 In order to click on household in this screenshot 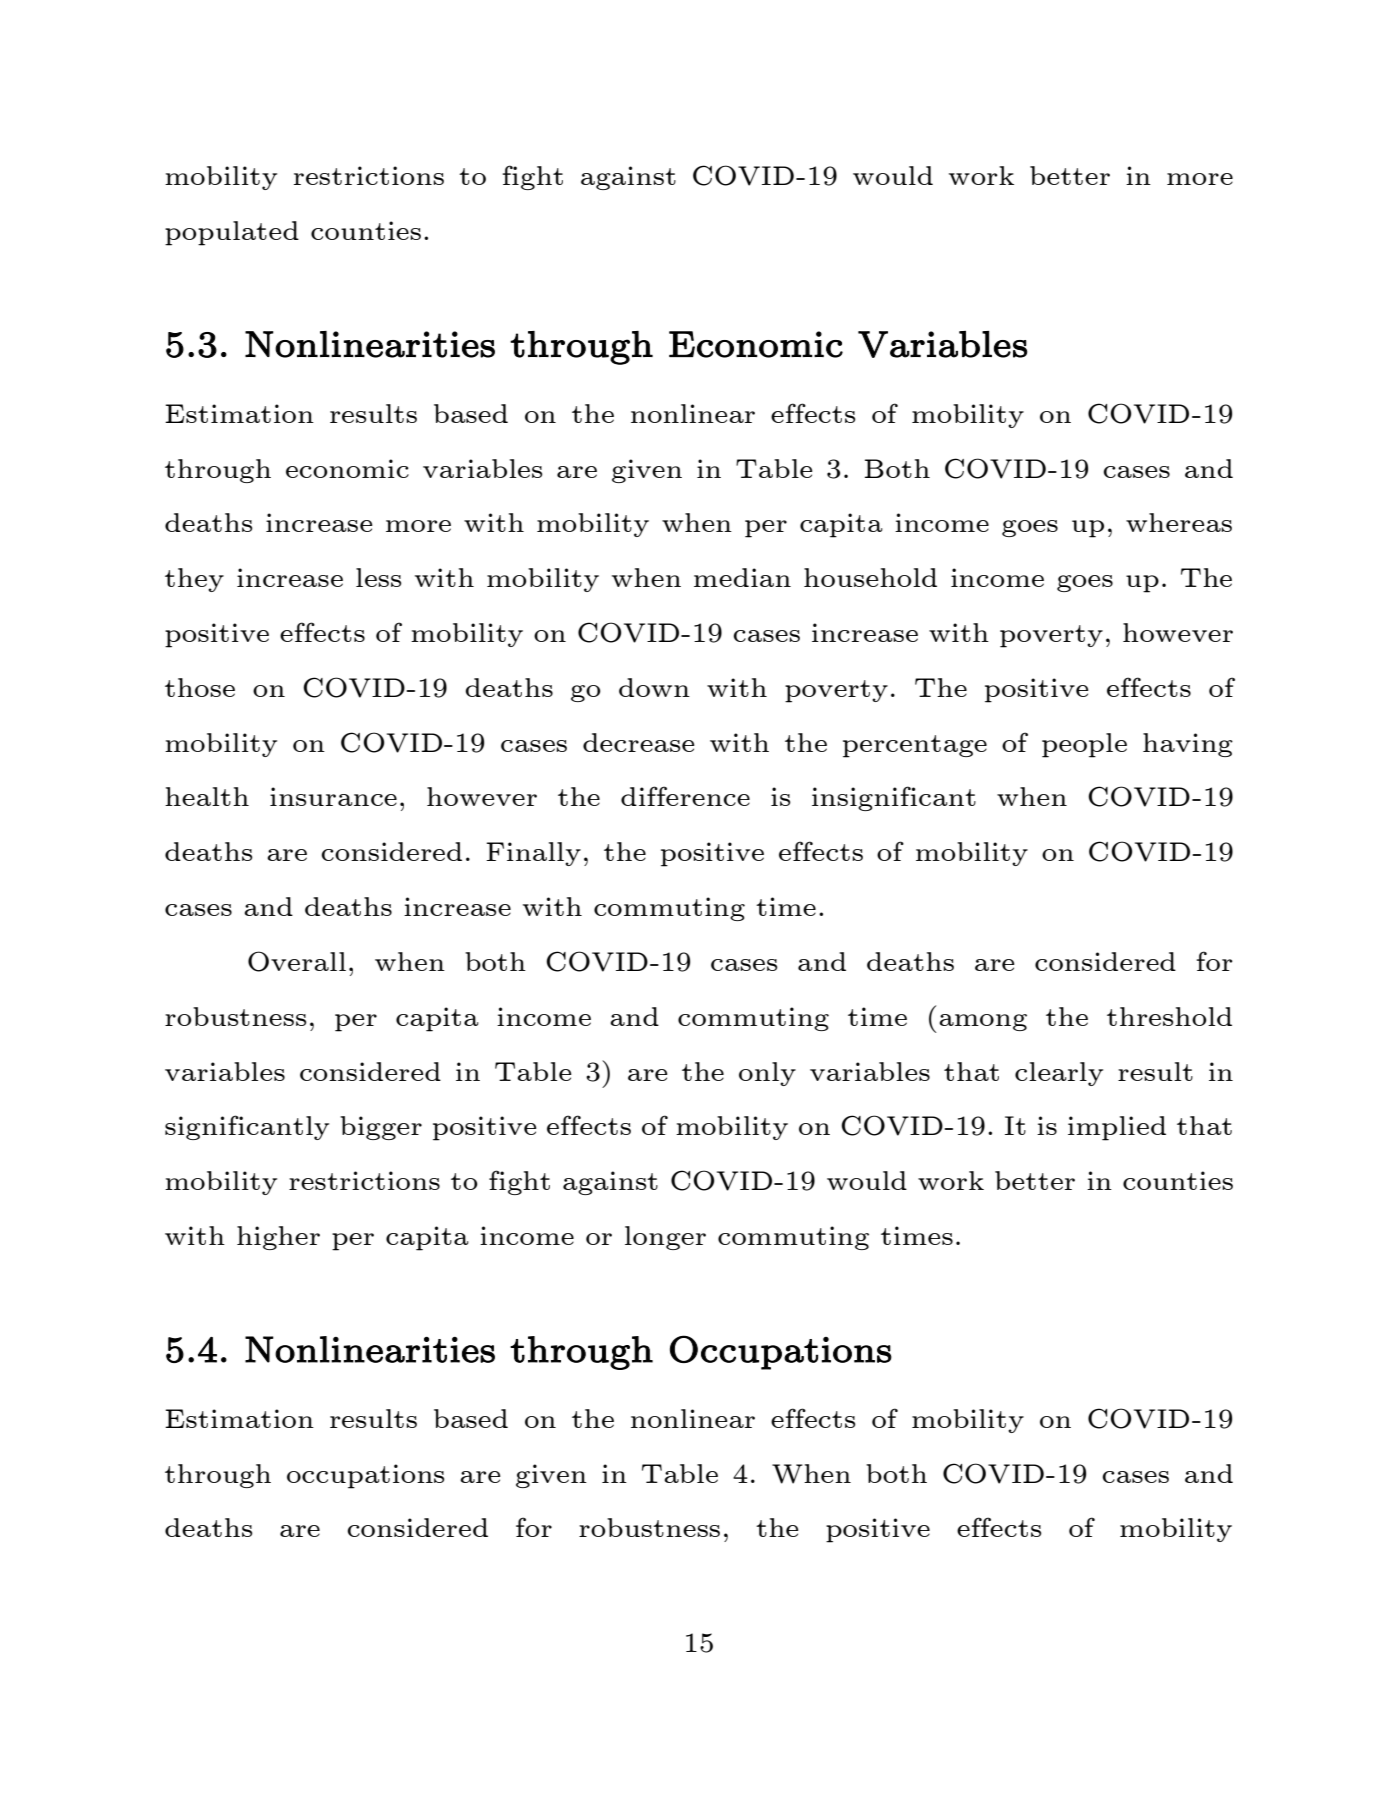, I will do `click(870, 577)`.
